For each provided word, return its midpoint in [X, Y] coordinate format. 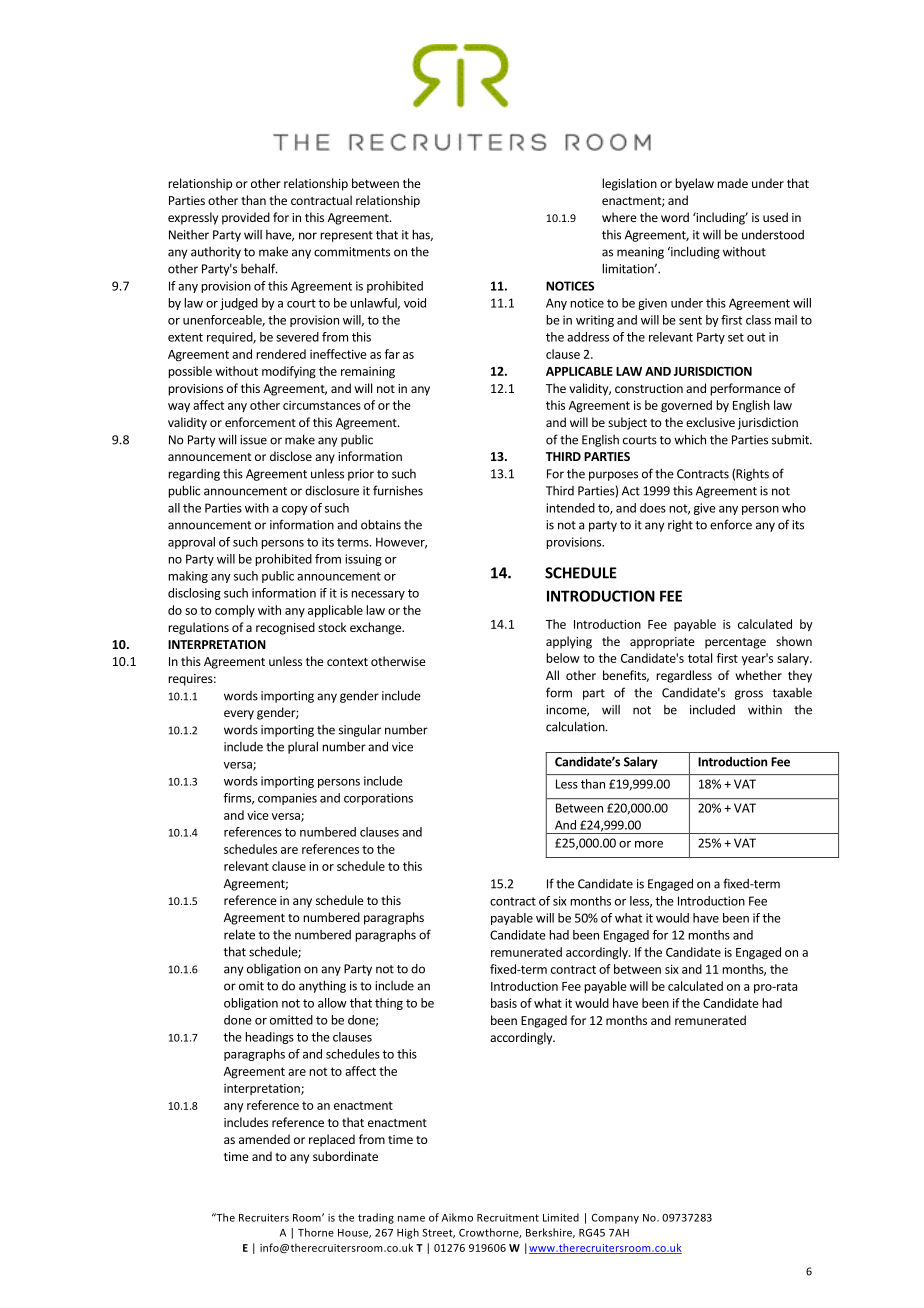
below [563, 658]
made [732, 183]
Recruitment [508, 1218]
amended [264, 1139]
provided [246, 218]
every [239, 715]
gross [749, 695]
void [415, 303]
